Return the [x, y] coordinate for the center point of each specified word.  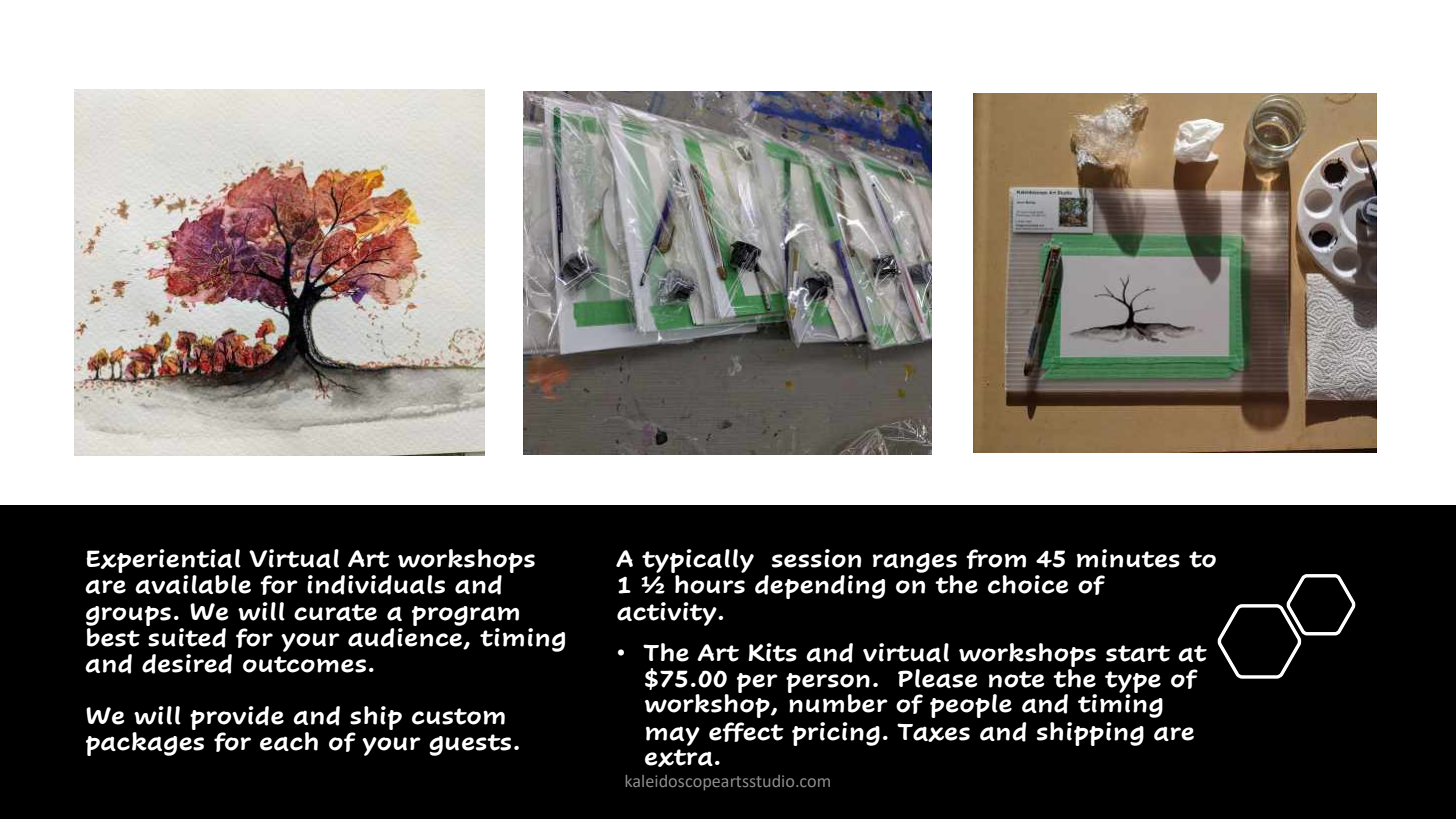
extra [679, 758]
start [1138, 653]
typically [698, 561]
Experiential [163, 561]
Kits [772, 652]
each [289, 741]
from [996, 559]
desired [187, 664]
